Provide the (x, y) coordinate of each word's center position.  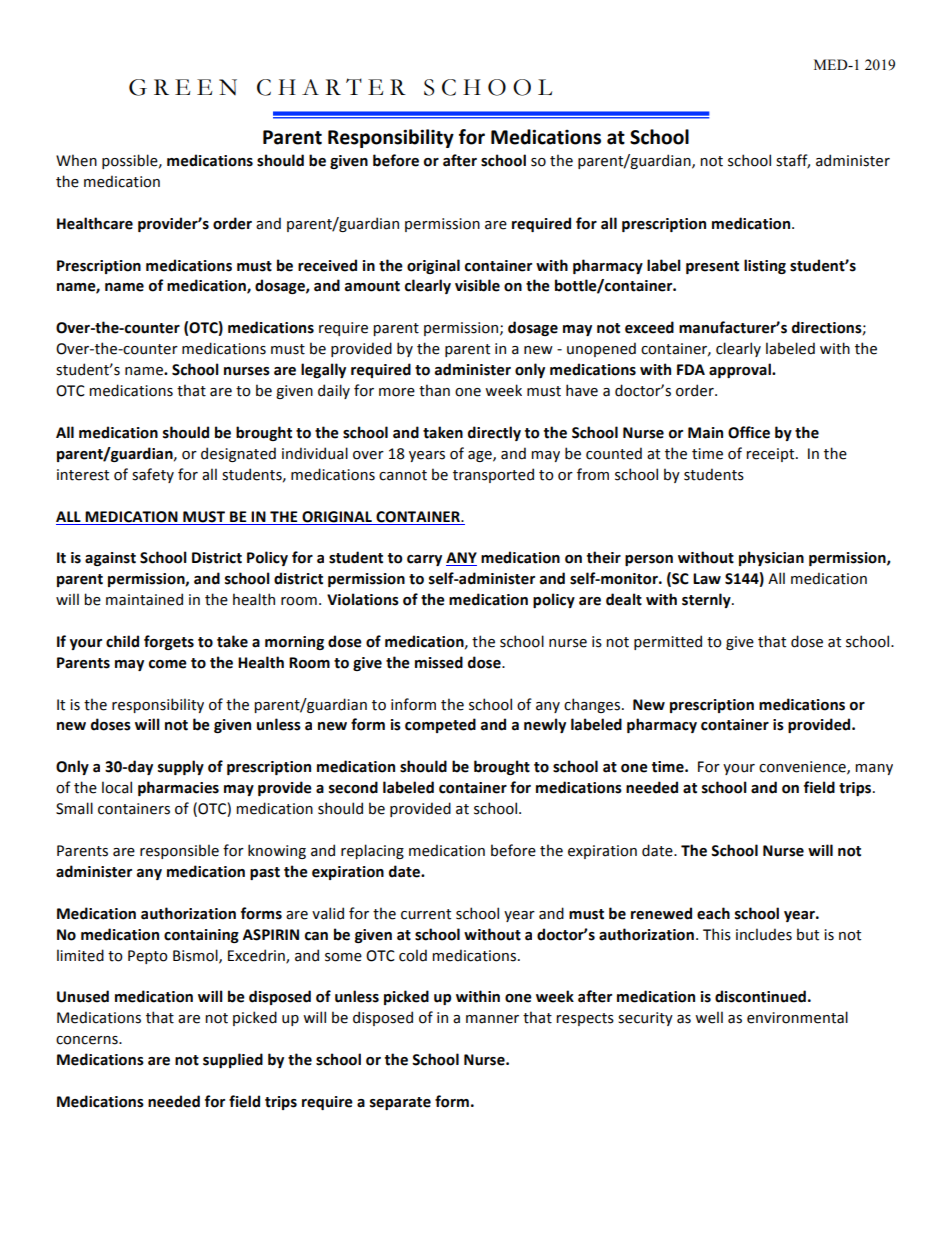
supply (181, 767)
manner (492, 1019)
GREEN (183, 87)
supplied (233, 1060)
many (874, 769)
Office (749, 432)
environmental (797, 1017)
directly (494, 433)
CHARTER (331, 87)
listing (765, 266)
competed (440, 725)
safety (153, 475)
